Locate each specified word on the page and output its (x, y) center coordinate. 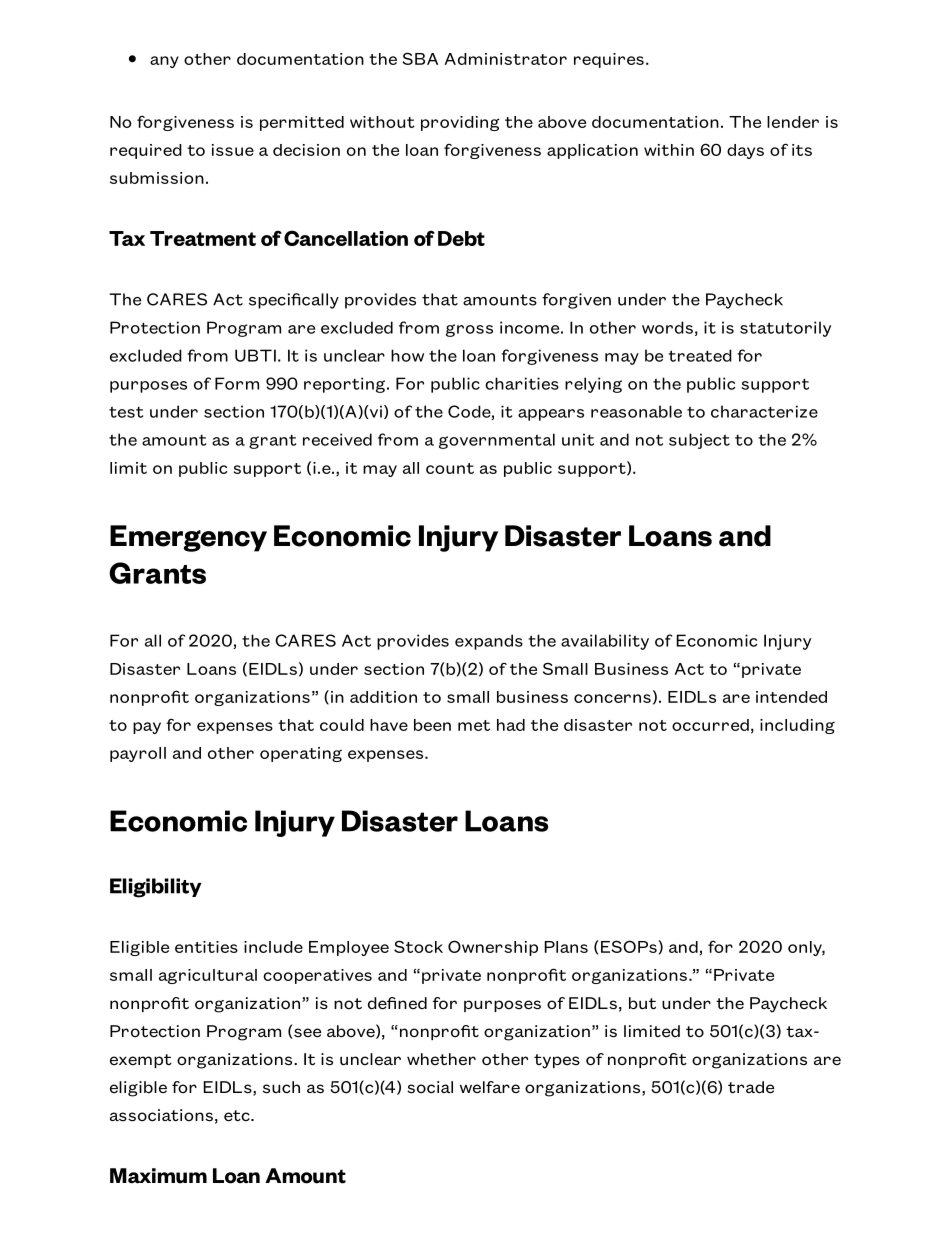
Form (237, 383)
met (474, 725)
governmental (497, 441)
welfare (490, 1087)
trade (751, 1087)
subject (699, 441)
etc (238, 1116)
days (745, 151)
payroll (138, 754)
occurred (710, 725)
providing (460, 123)
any (164, 62)
